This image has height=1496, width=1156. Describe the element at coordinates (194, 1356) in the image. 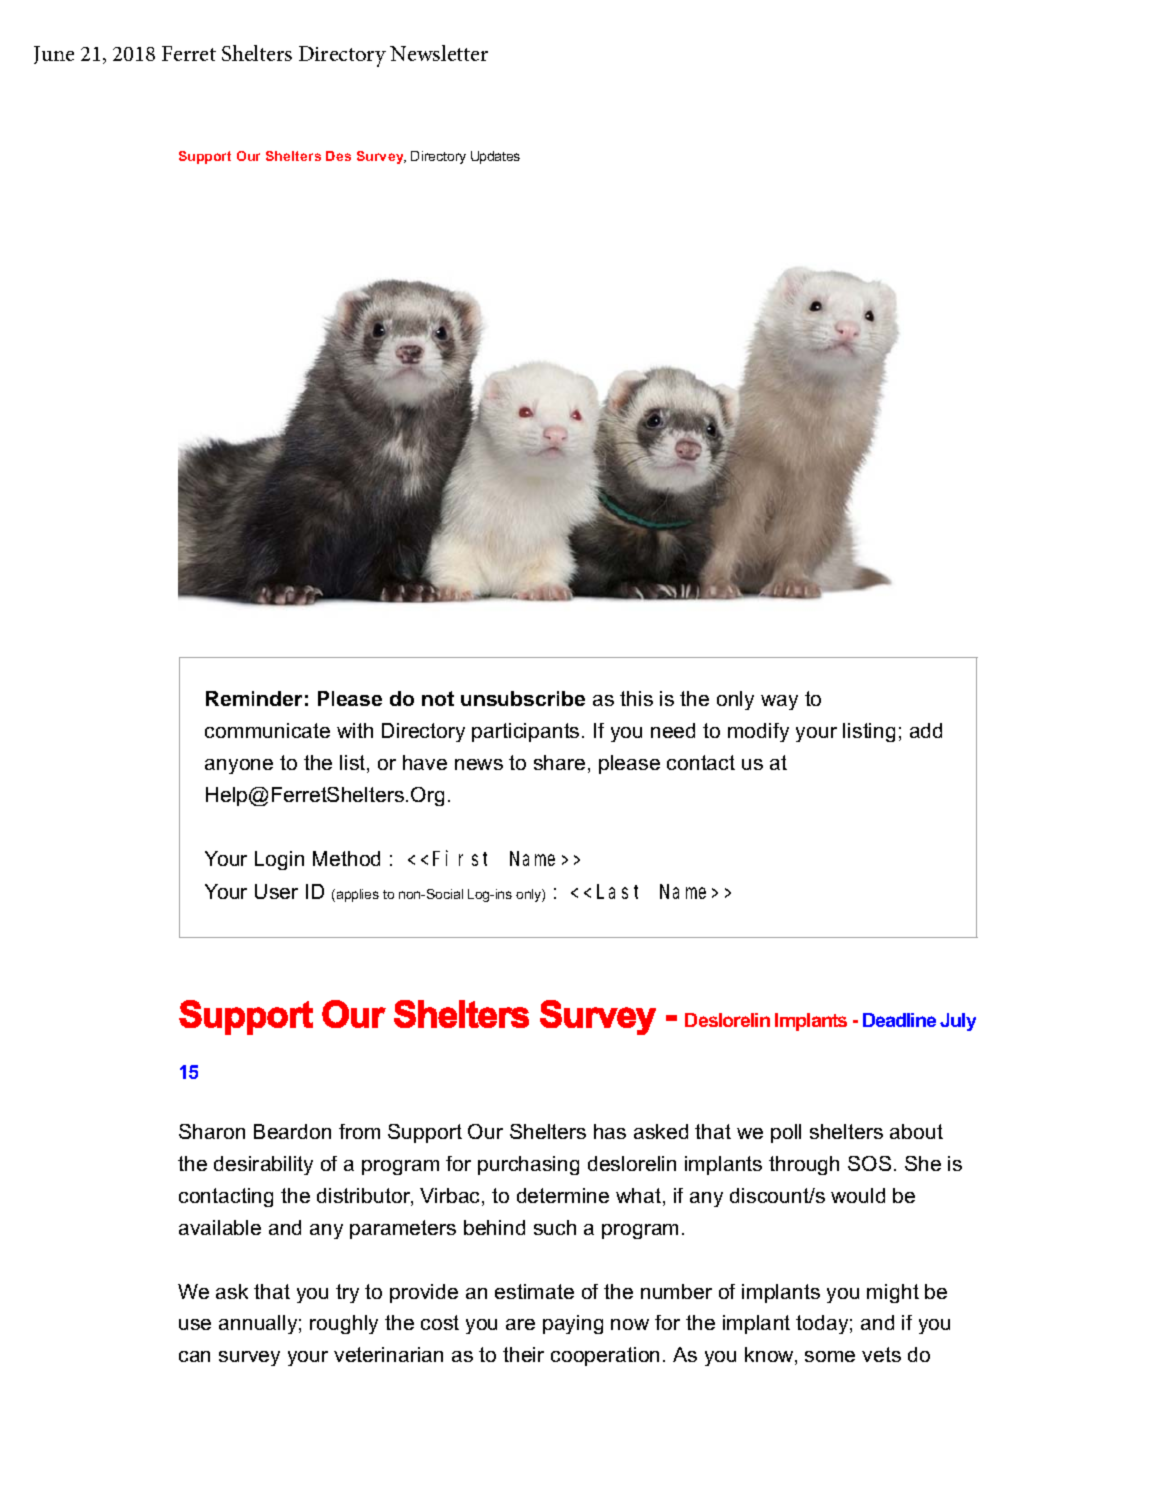

I see `can` at that location.
